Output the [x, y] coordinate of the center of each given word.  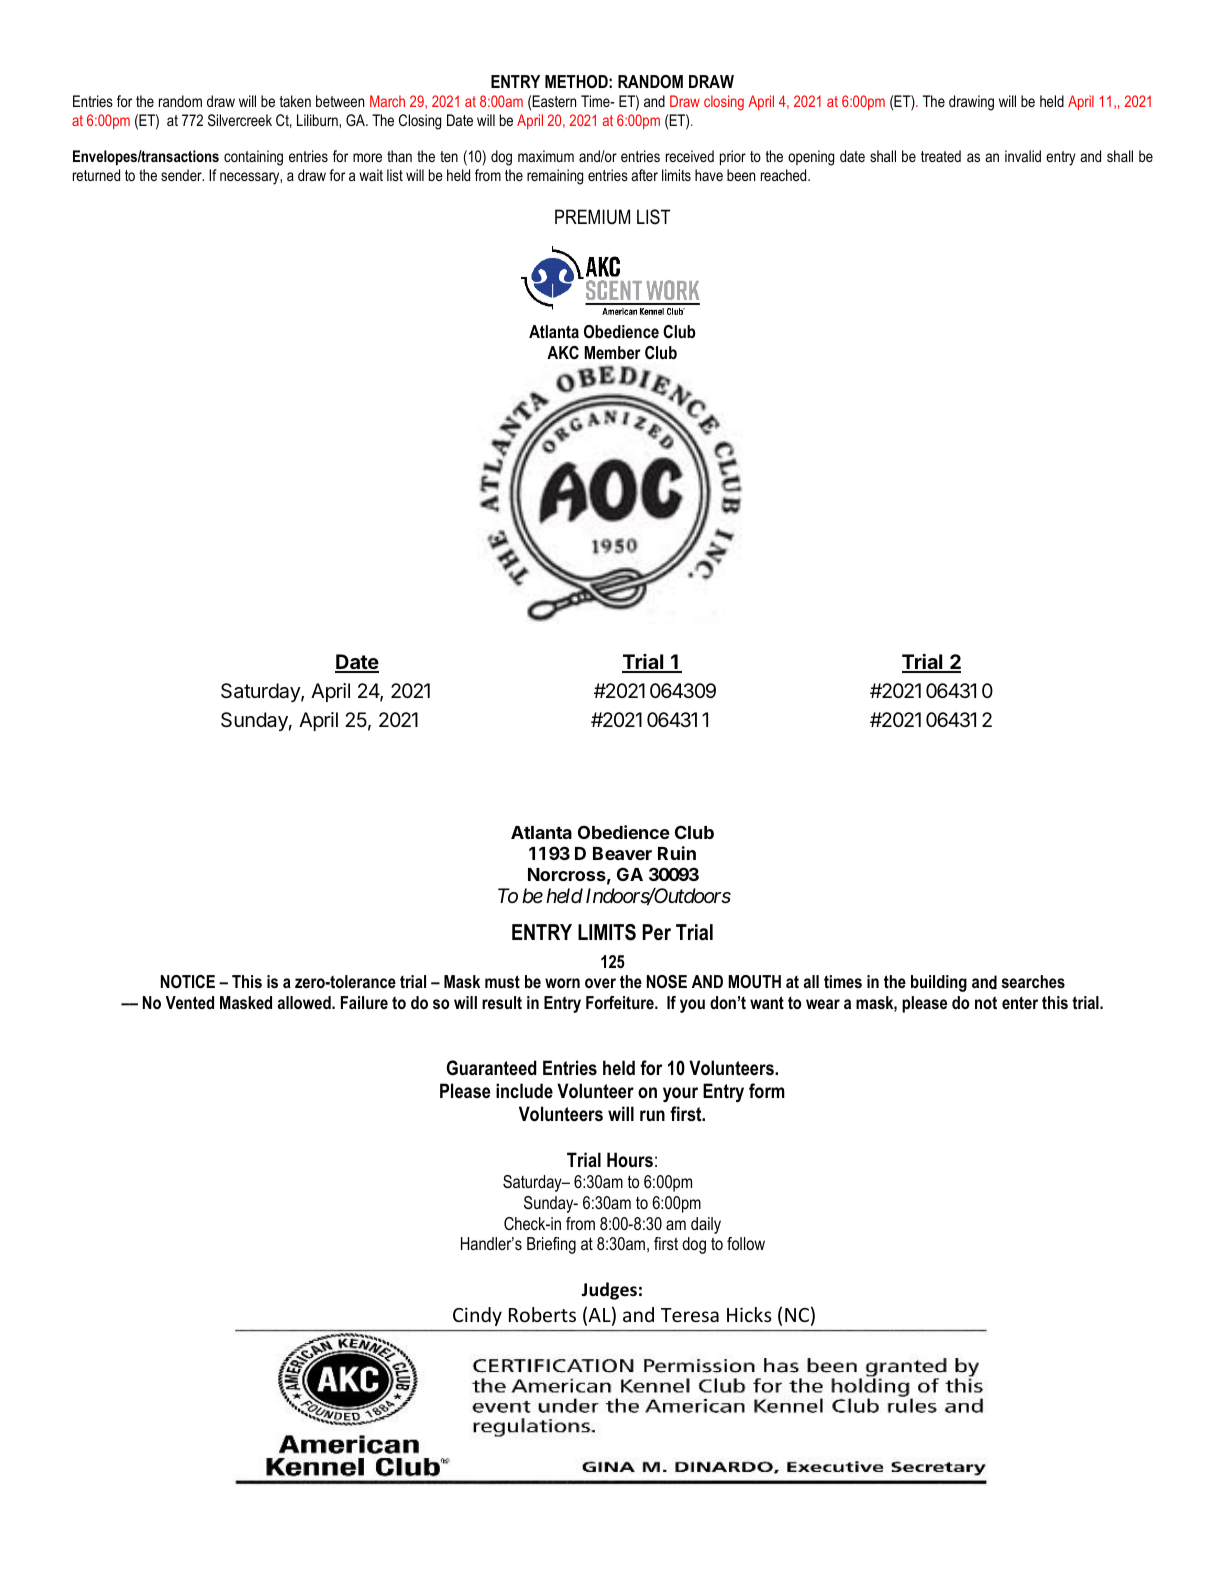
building [939, 983]
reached [785, 175]
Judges [609, 1291]
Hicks [749, 1314]
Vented [190, 1002]
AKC [563, 352]
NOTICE [188, 982]
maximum [546, 156]
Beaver [622, 853]
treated [941, 156]
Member [612, 352]
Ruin [677, 853]
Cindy [477, 1316]
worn [562, 983]
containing [253, 158]
